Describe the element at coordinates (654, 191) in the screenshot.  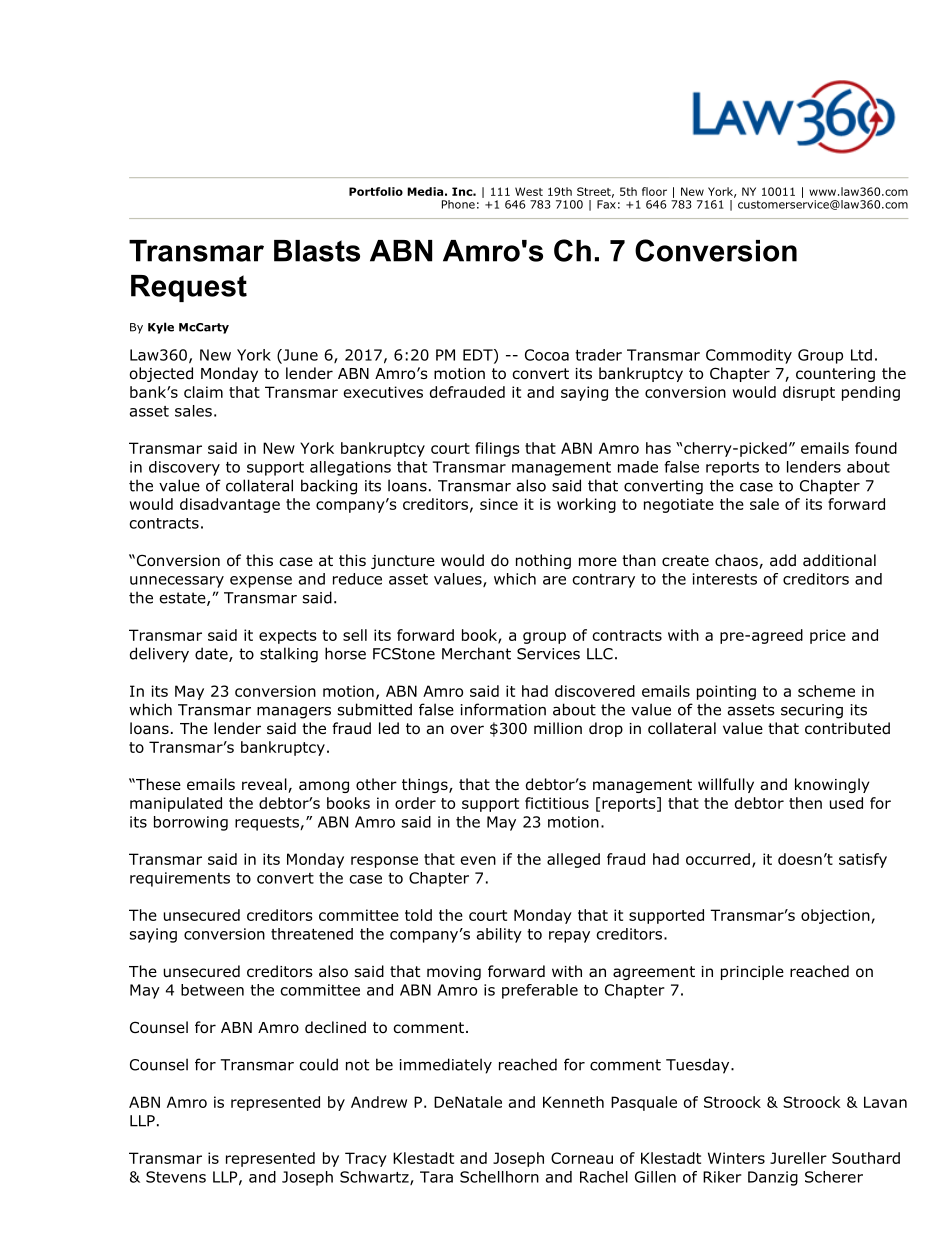
I see `floor` at that location.
